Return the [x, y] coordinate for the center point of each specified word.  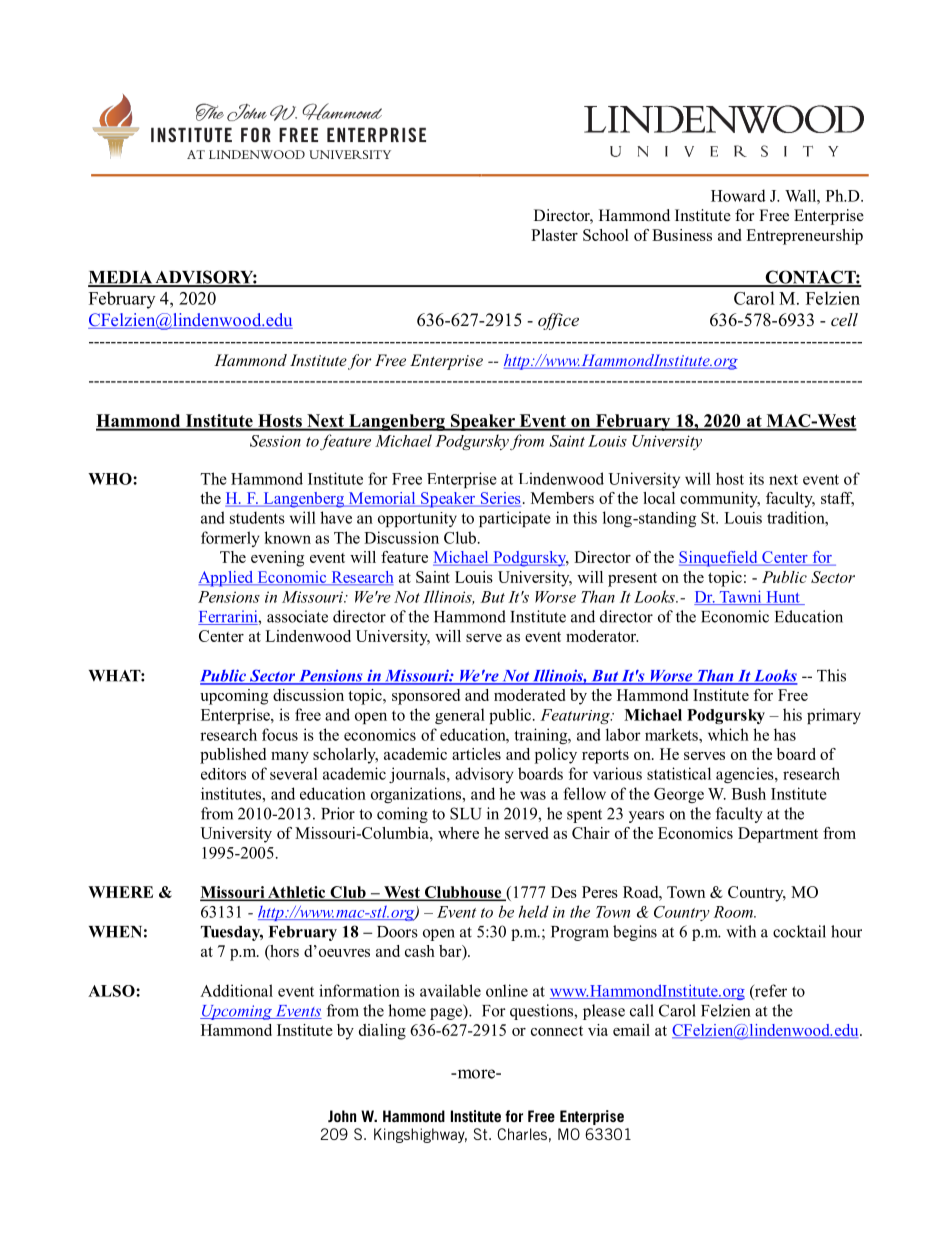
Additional [236, 990]
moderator [602, 636]
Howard [738, 195]
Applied [227, 579]
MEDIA [121, 278]
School [606, 235]
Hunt [783, 598]
